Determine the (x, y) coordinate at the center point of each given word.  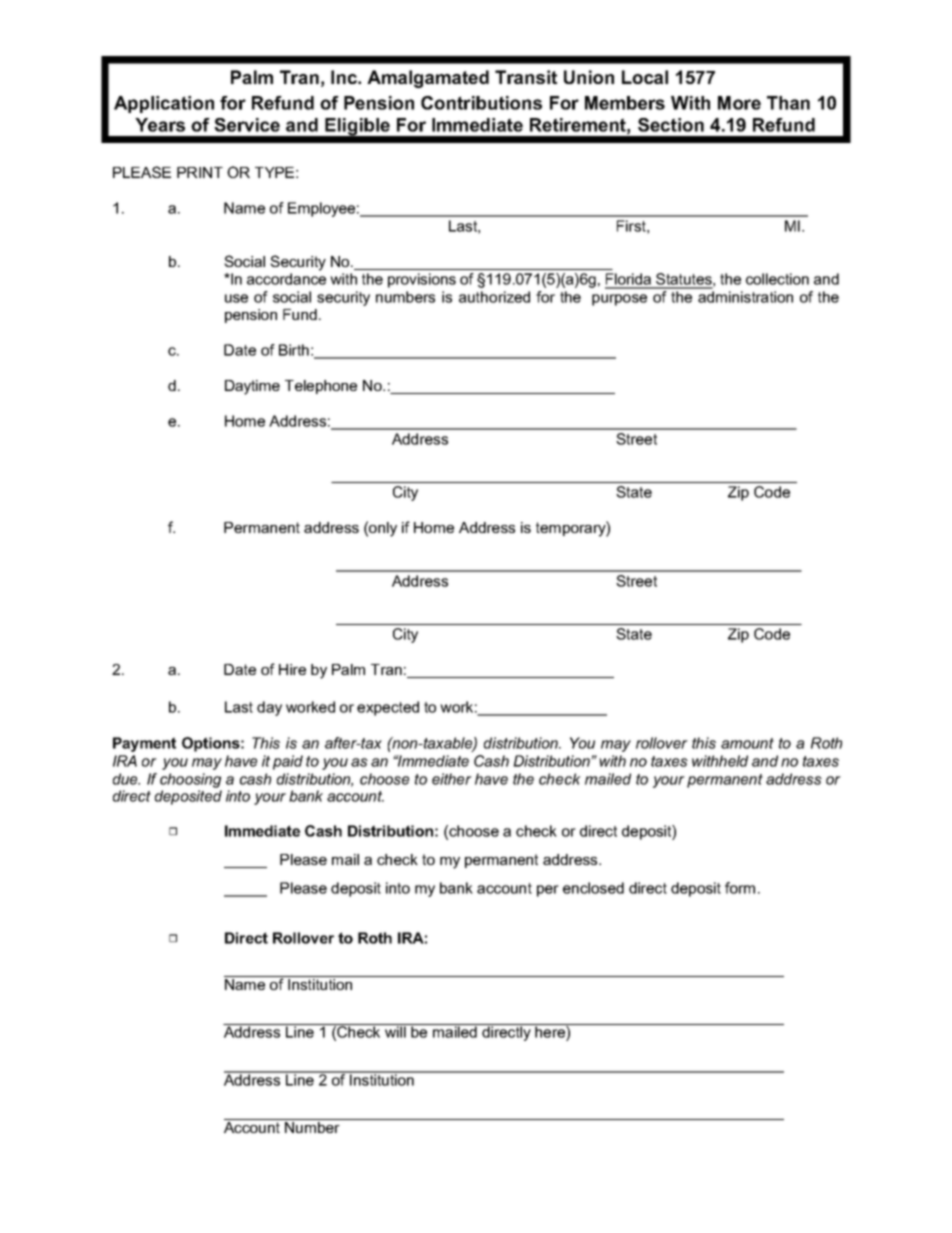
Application (164, 104)
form (740, 888)
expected (388, 708)
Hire (292, 669)
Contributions (481, 103)
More (739, 103)
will (395, 1031)
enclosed (593, 888)
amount (747, 743)
